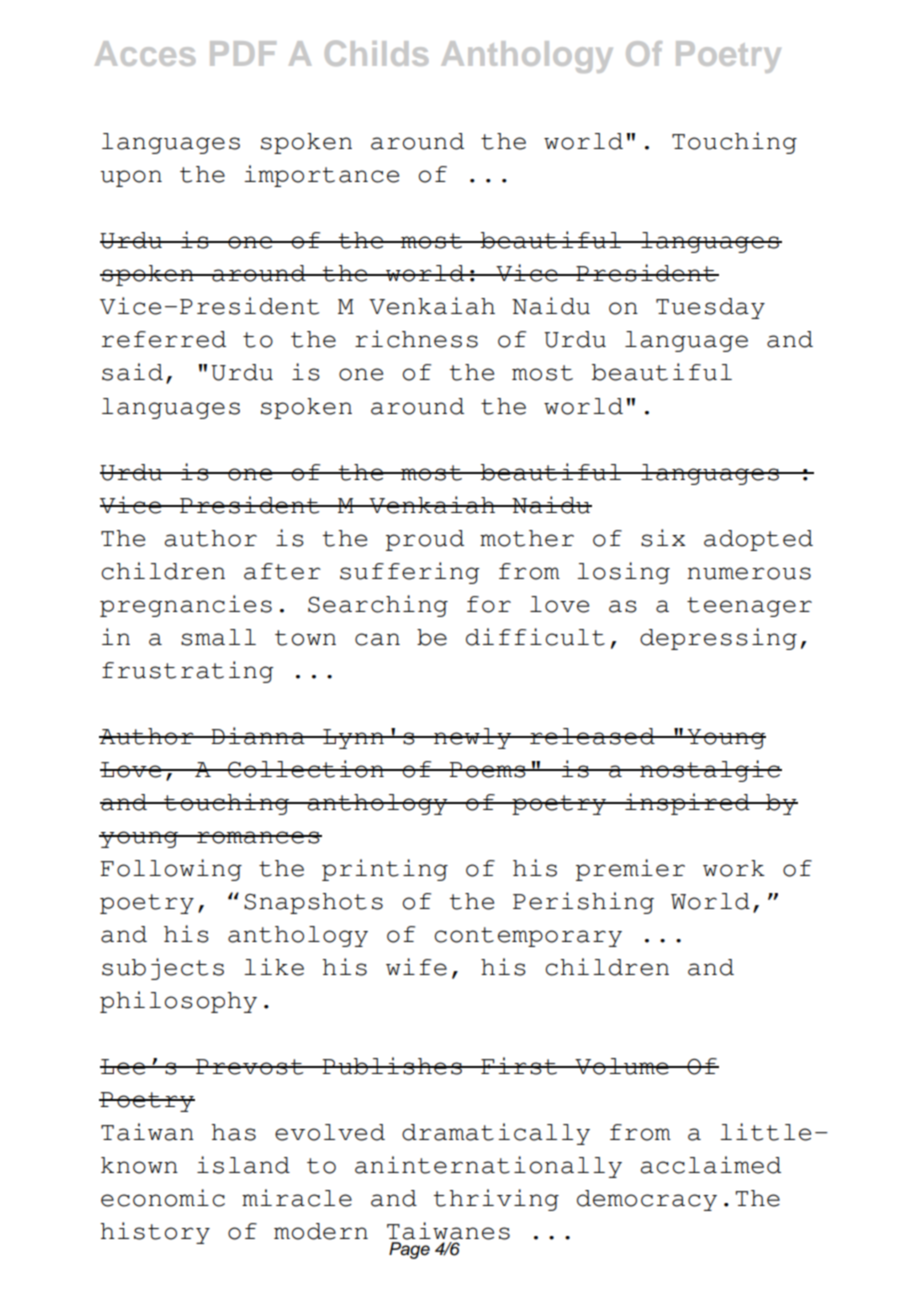 The height and width of the screenshot is (1311, 924). I want to click on economic, so click(163, 1198).
